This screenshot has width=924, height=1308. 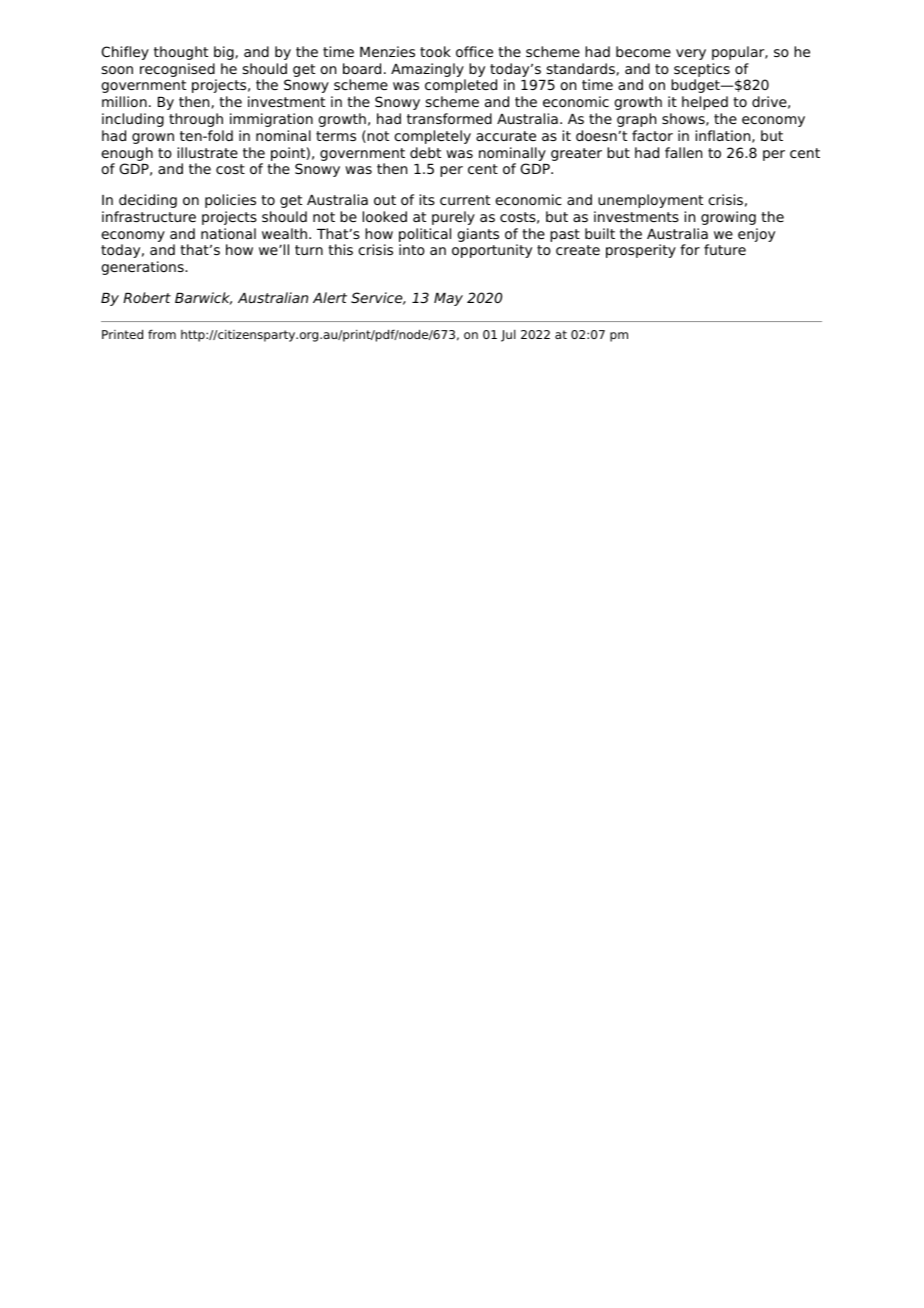 I want to click on debt, so click(x=425, y=152).
